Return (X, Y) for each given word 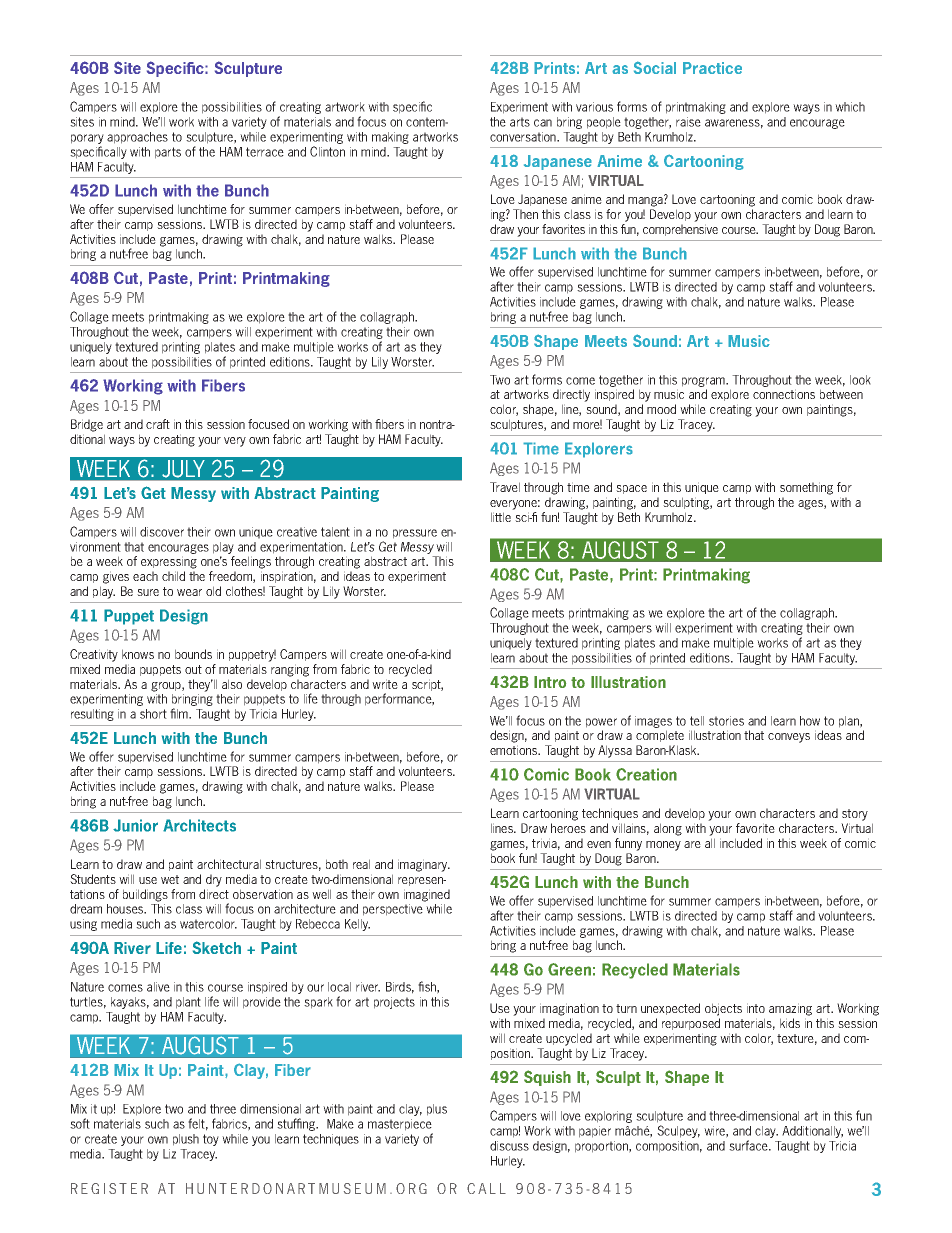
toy (211, 1140)
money (663, 846)
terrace (265, 152)
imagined (427, 895)
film (180, 713)
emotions (515, 750)
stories (726, 721)
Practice (712, 68)
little (501, 517)
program (705, 382)
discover (162, 532)
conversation (524, 137)
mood (661, 409)
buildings (145, 895)
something (806, 488)
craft (158, 424)
